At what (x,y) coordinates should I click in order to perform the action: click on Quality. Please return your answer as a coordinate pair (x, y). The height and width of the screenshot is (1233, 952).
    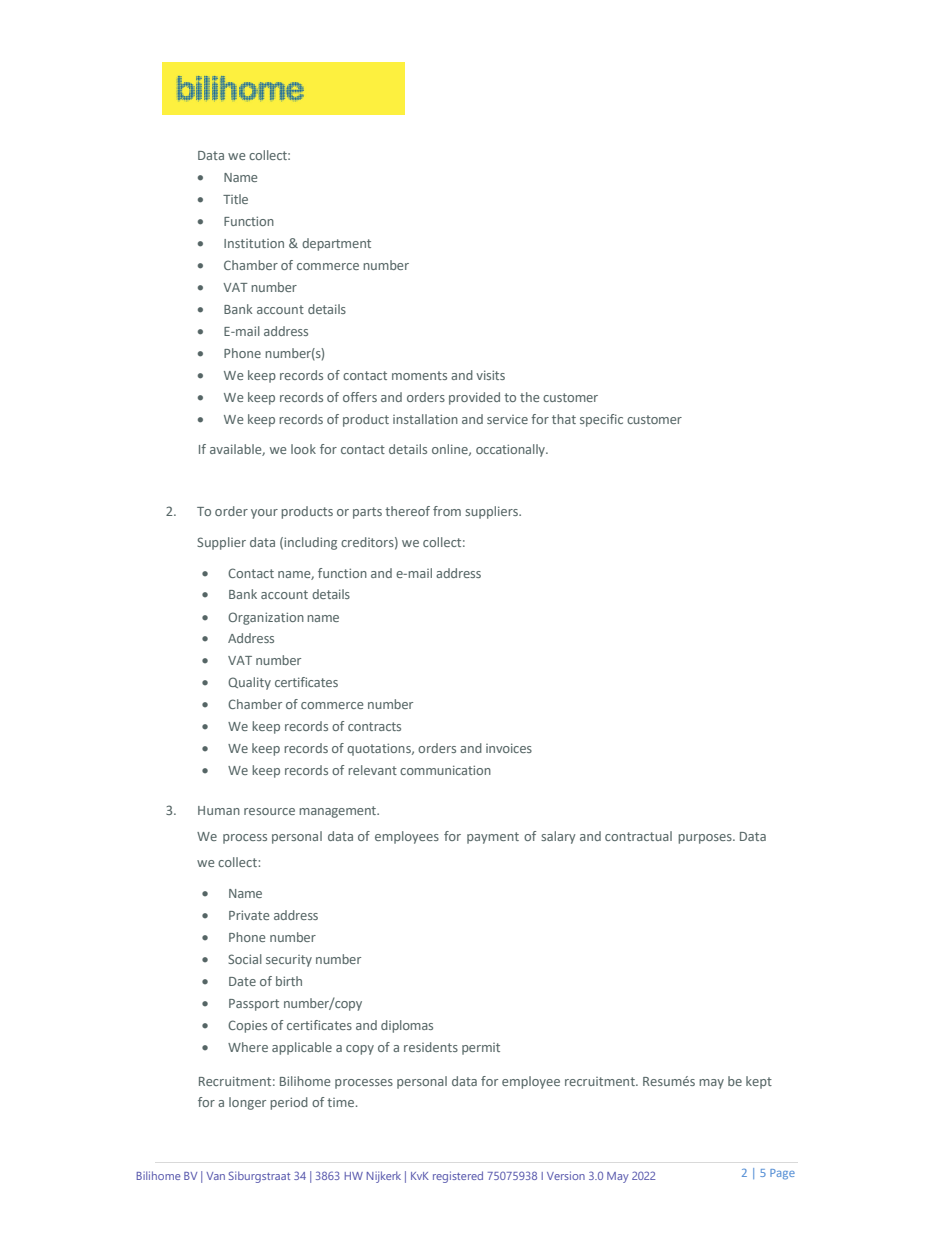
    Looking at the image, I should click on (249, 683).
